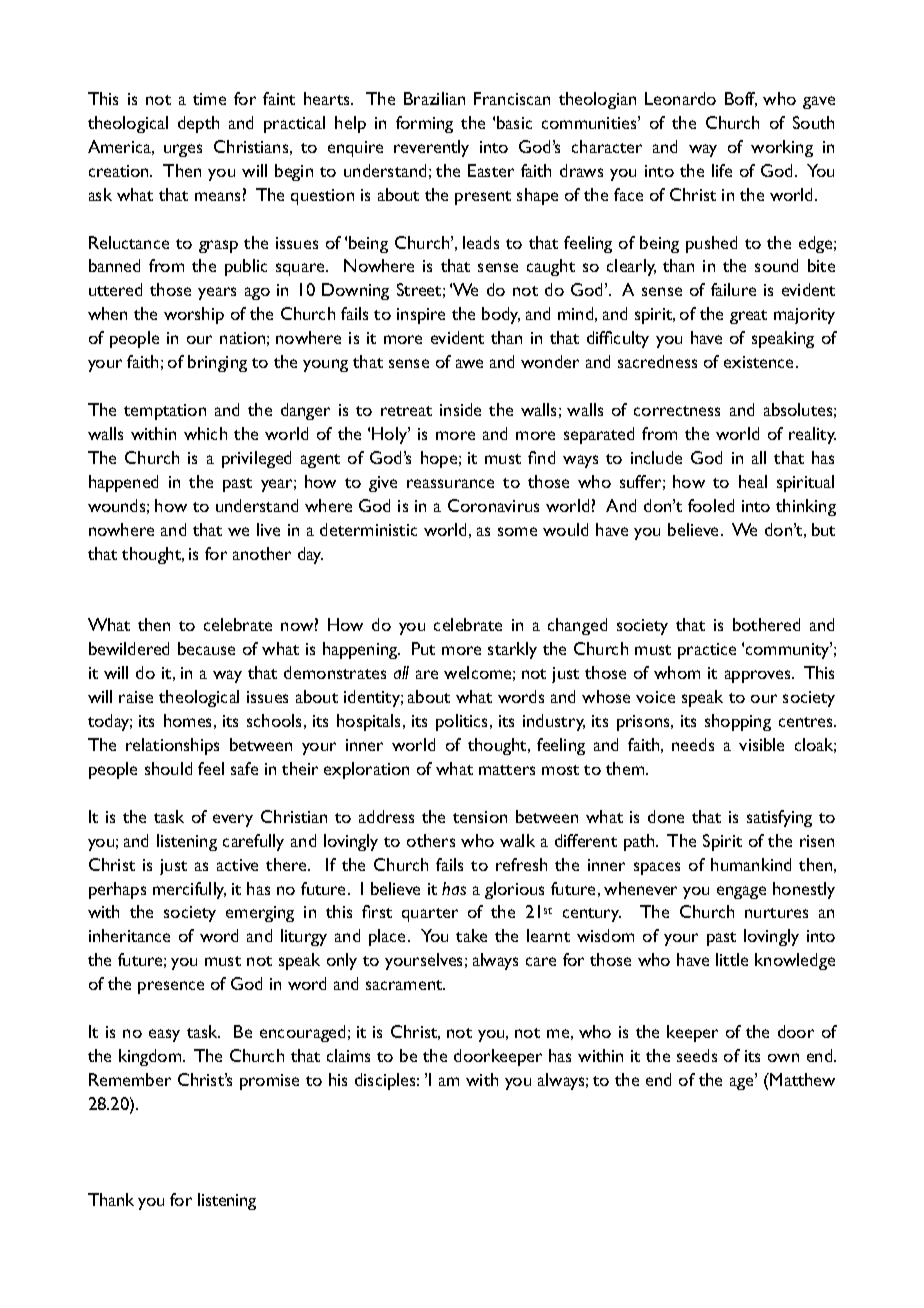  Describe the element at coordinates (198, 124) in the screenshot. I see `depth` at that location.
